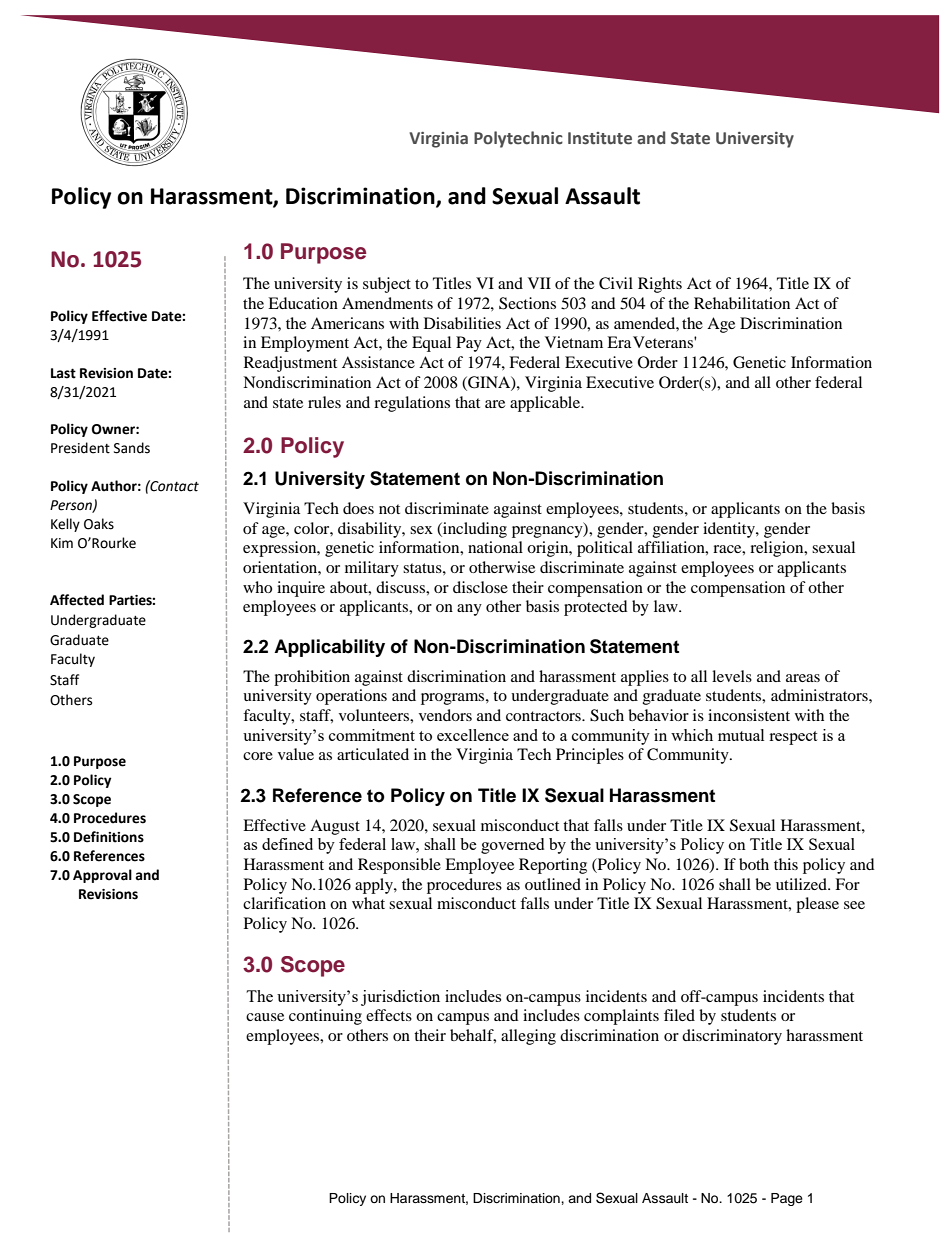  Describe the element at coordinates (660, 285) in the page. I see `Rights` at that location.
